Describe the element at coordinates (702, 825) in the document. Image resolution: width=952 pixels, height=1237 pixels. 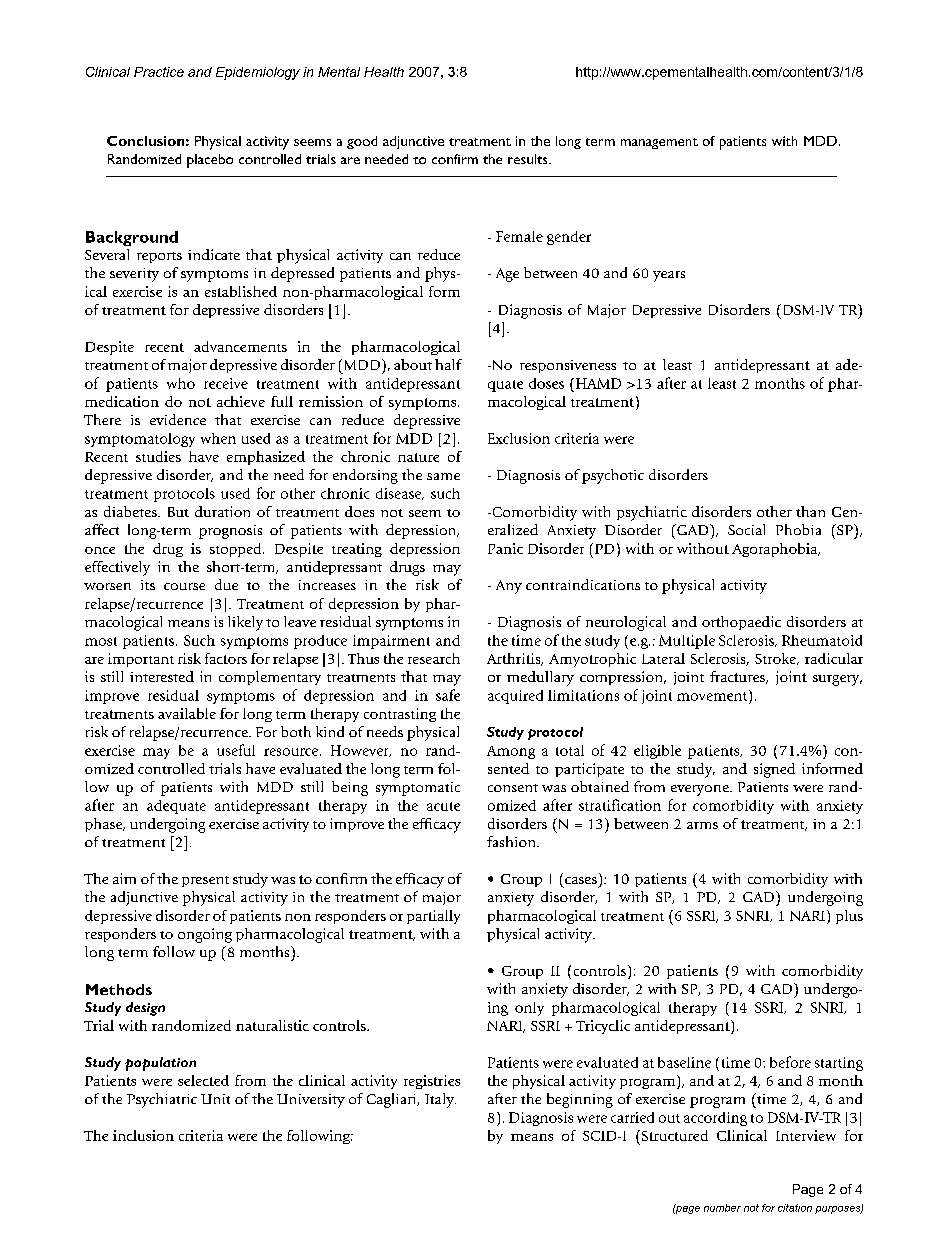
I see `arms` at that location.
